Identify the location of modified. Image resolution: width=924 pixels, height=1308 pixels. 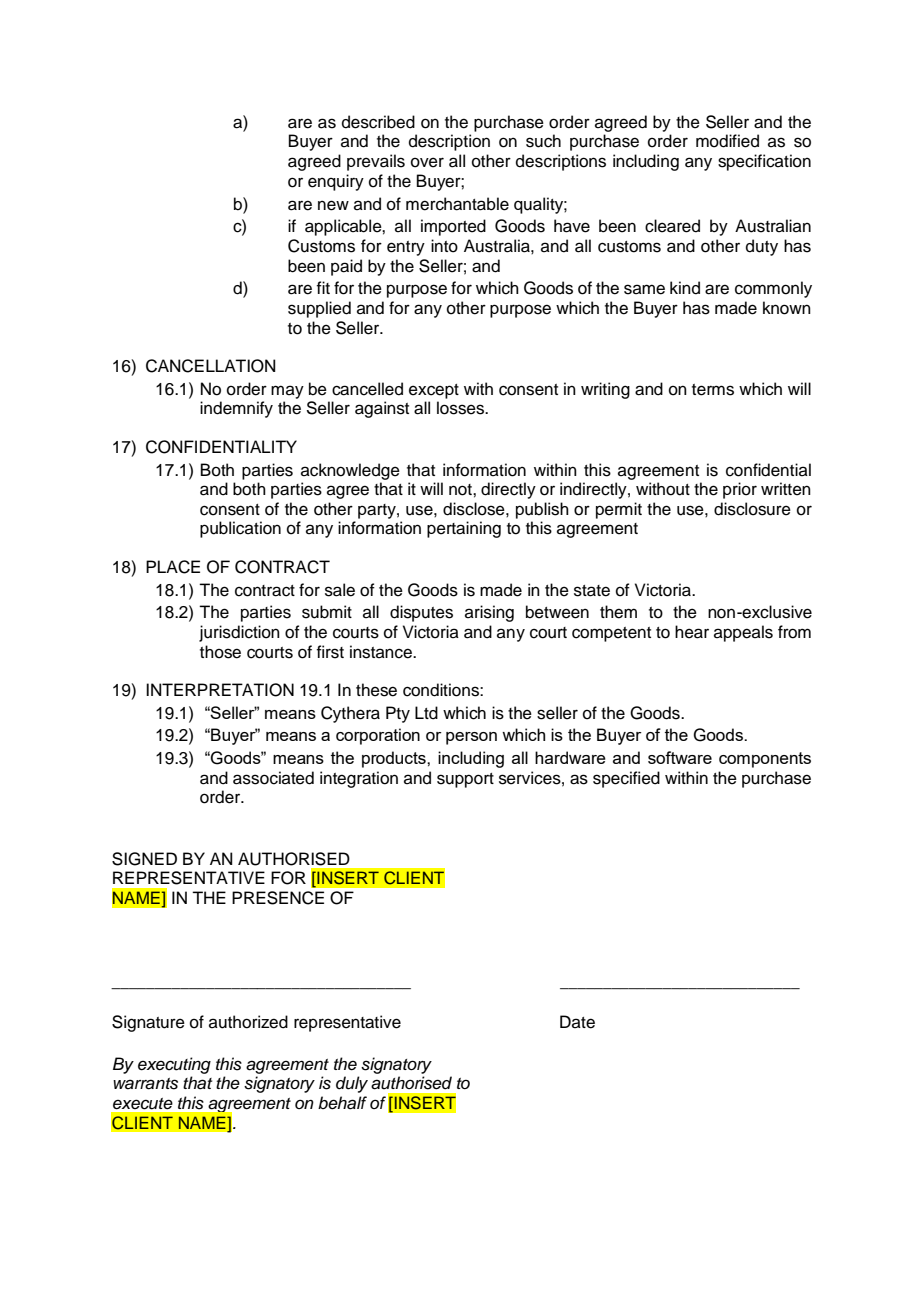
(727, 141).
